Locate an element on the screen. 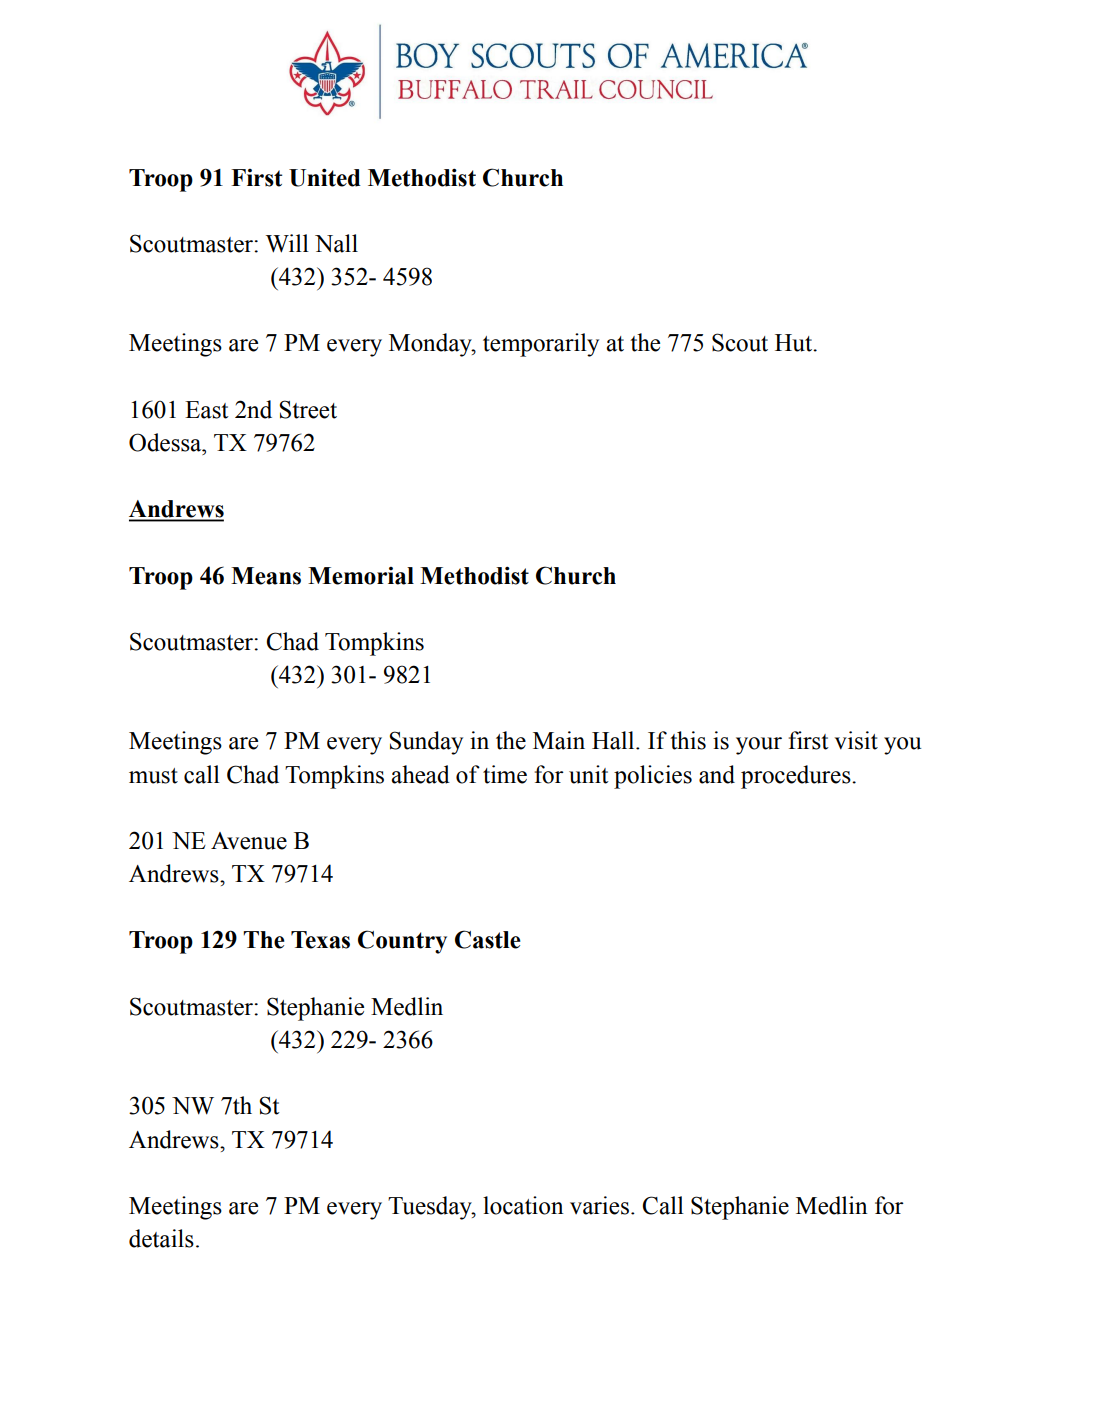 The width and height of the screenshot is (1096, 1419). your is located at coordinates (759, 746).
